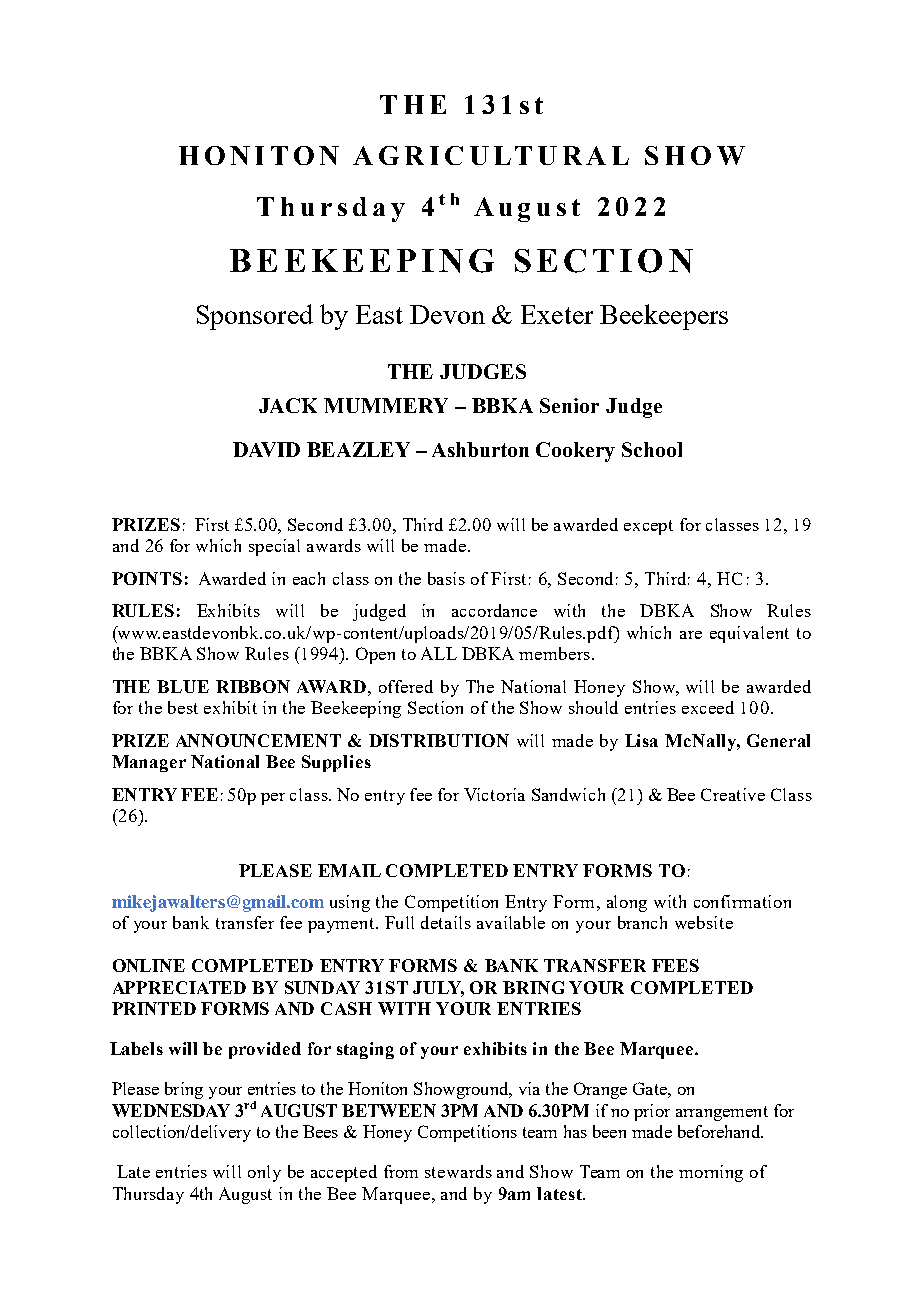 The height and width of the screenshot is (1307, 924). I want to click on details, so click(446, 922).
